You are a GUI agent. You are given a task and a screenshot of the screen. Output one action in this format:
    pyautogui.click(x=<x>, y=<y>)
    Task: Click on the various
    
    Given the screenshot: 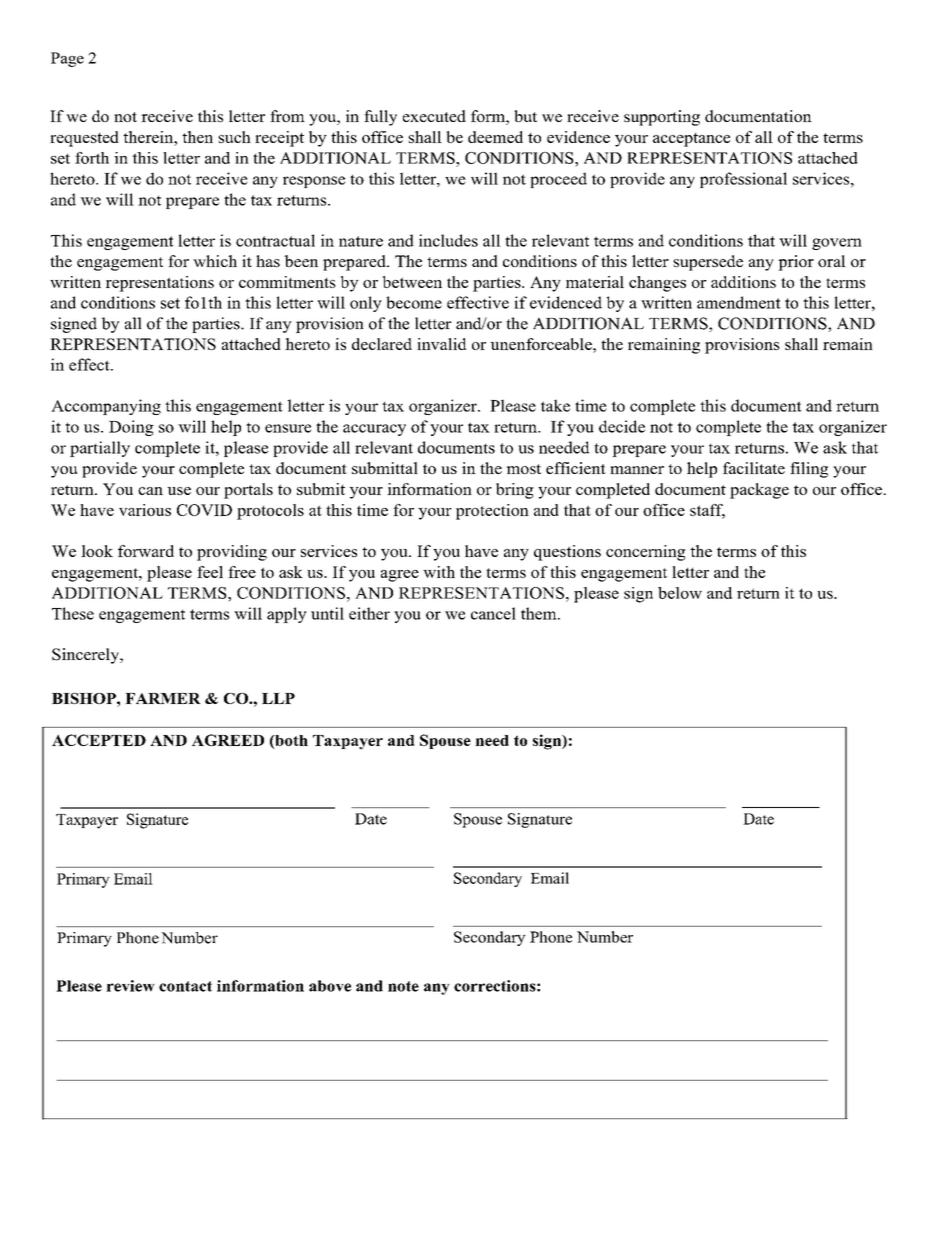 What is the action you would take?
    pyautogui.click(x=145, y=510)
